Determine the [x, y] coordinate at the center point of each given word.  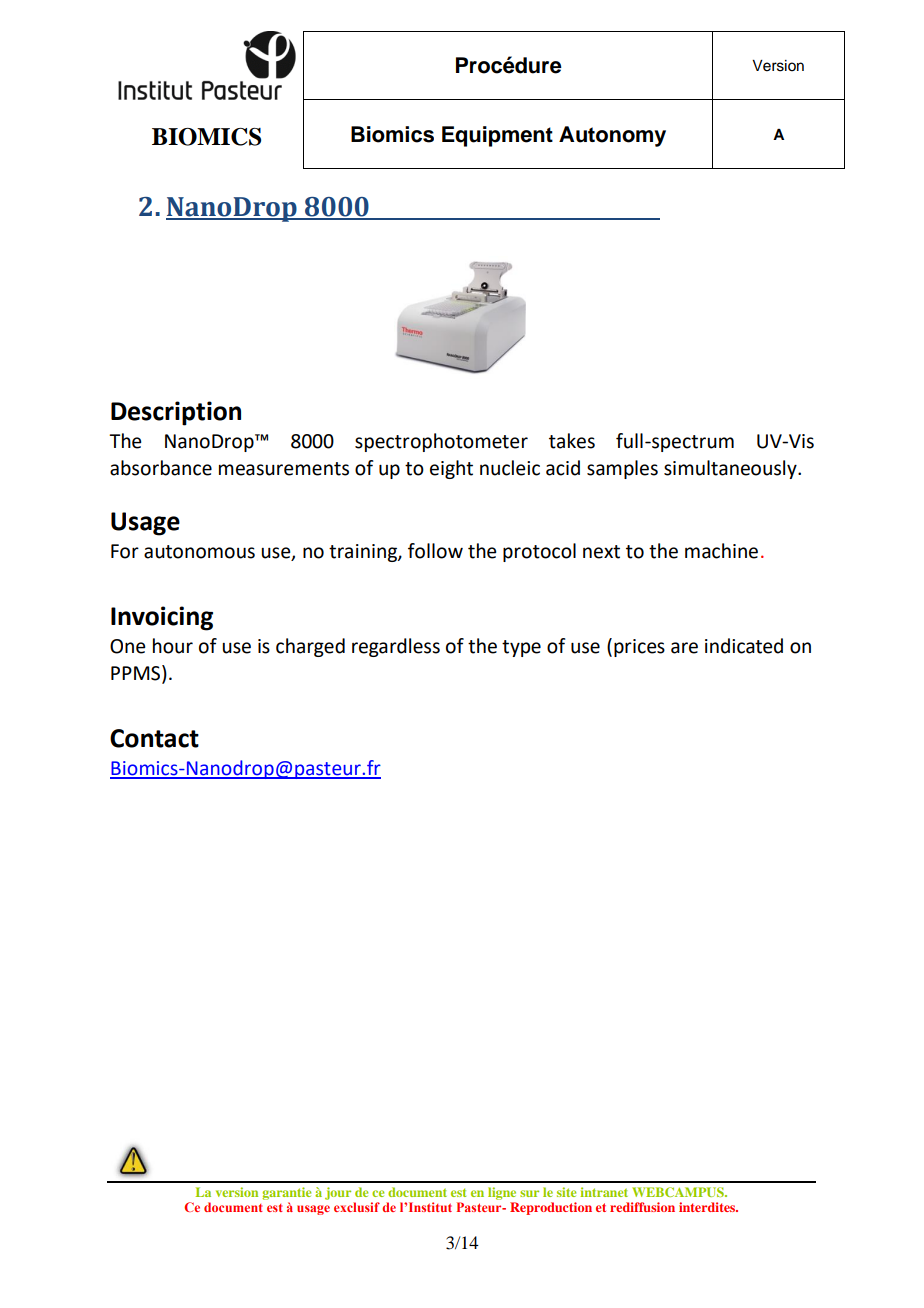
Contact [154, 738]
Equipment [497, 136]
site [566, 1192]
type [521, 648]
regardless [396, 647]
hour [173, 646]
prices [639, 648]
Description [176, 413]
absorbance [161, 468]
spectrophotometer [441, 442]
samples [622, 469]
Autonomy [612, 136]
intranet [604, 1192]
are [684, 648]
